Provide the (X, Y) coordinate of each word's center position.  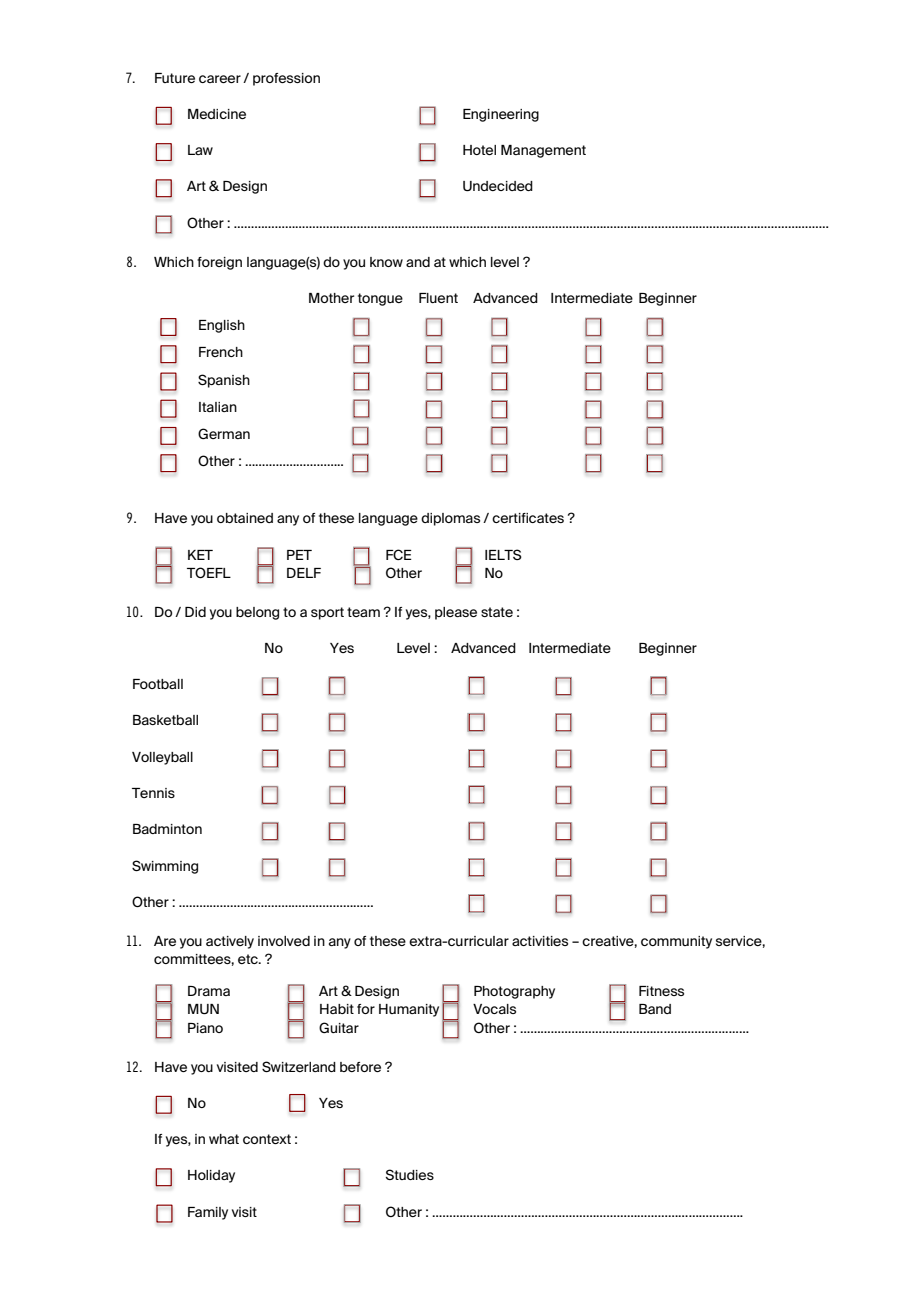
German (224, 433)
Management (543, 151)
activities (540, 941)
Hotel (479, 150)
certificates (528, 518)
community (676, 942)
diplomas (450, 519)
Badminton (167, 829)
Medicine (217, 114)
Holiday (211, 1176)
